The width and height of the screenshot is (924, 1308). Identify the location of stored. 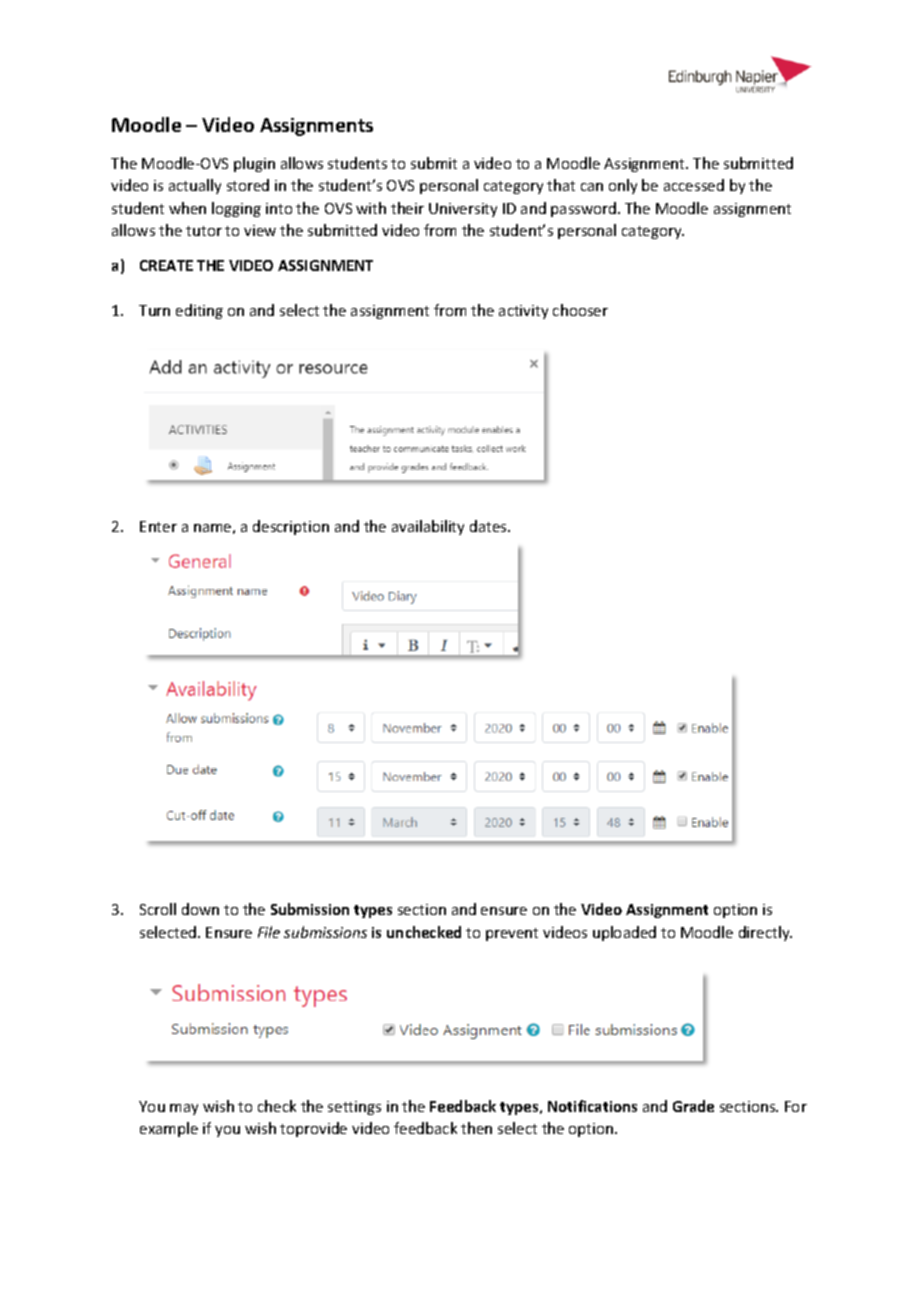
(248, 185).
